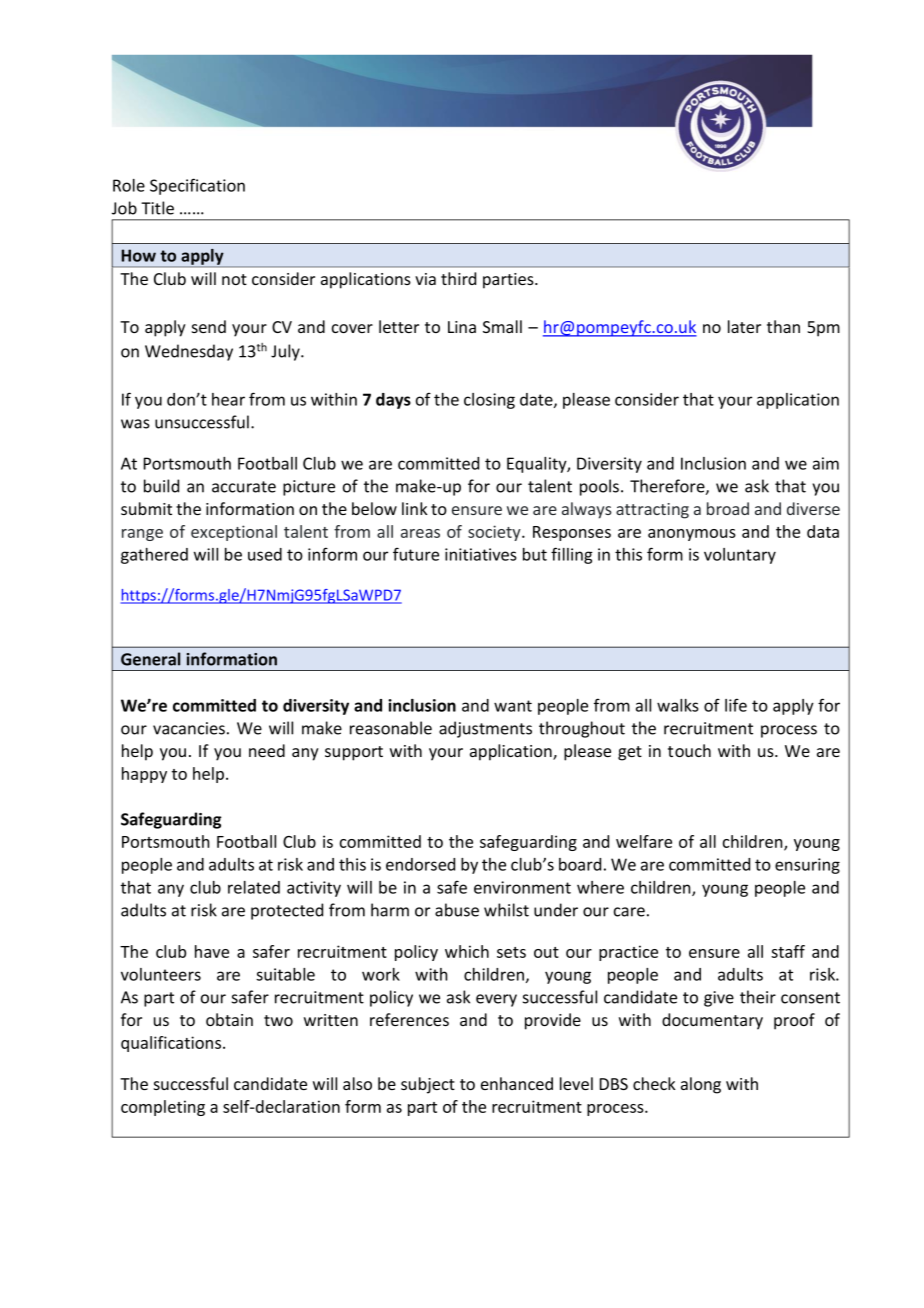  I want to click on touch, so click(689, 750).
